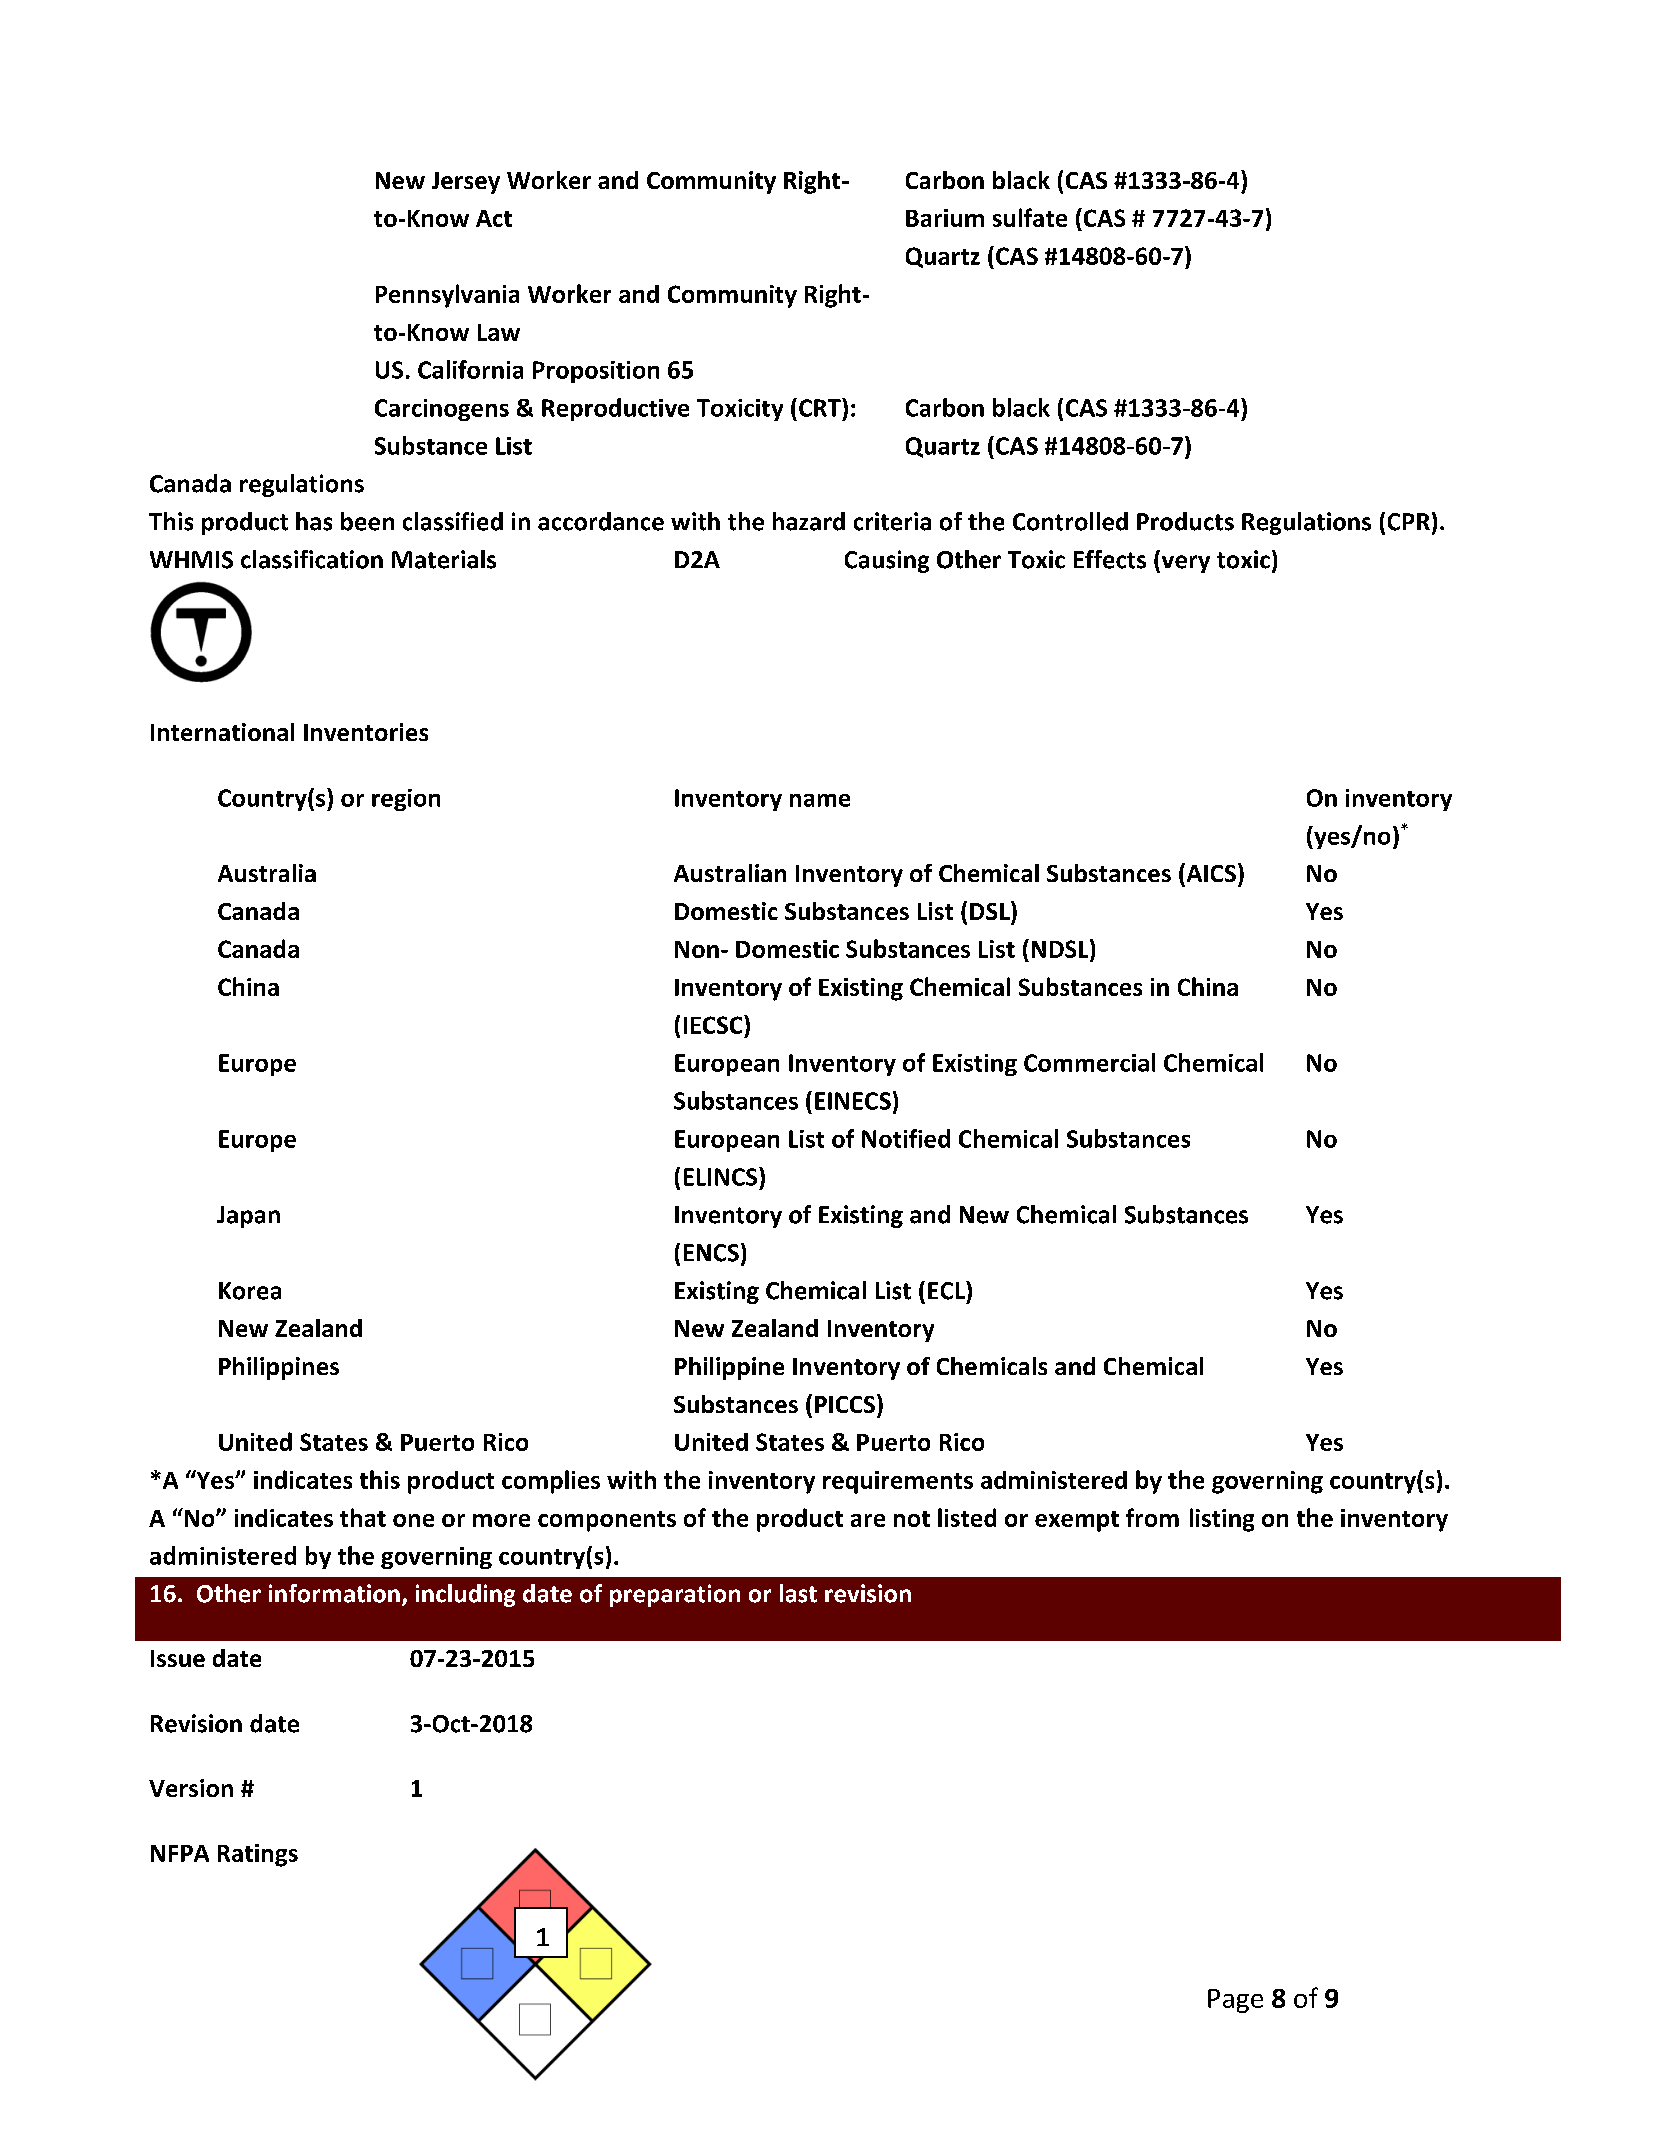 This screenshot has width=1653, height=2139. I want to click on Barium, so click(945, 218).
